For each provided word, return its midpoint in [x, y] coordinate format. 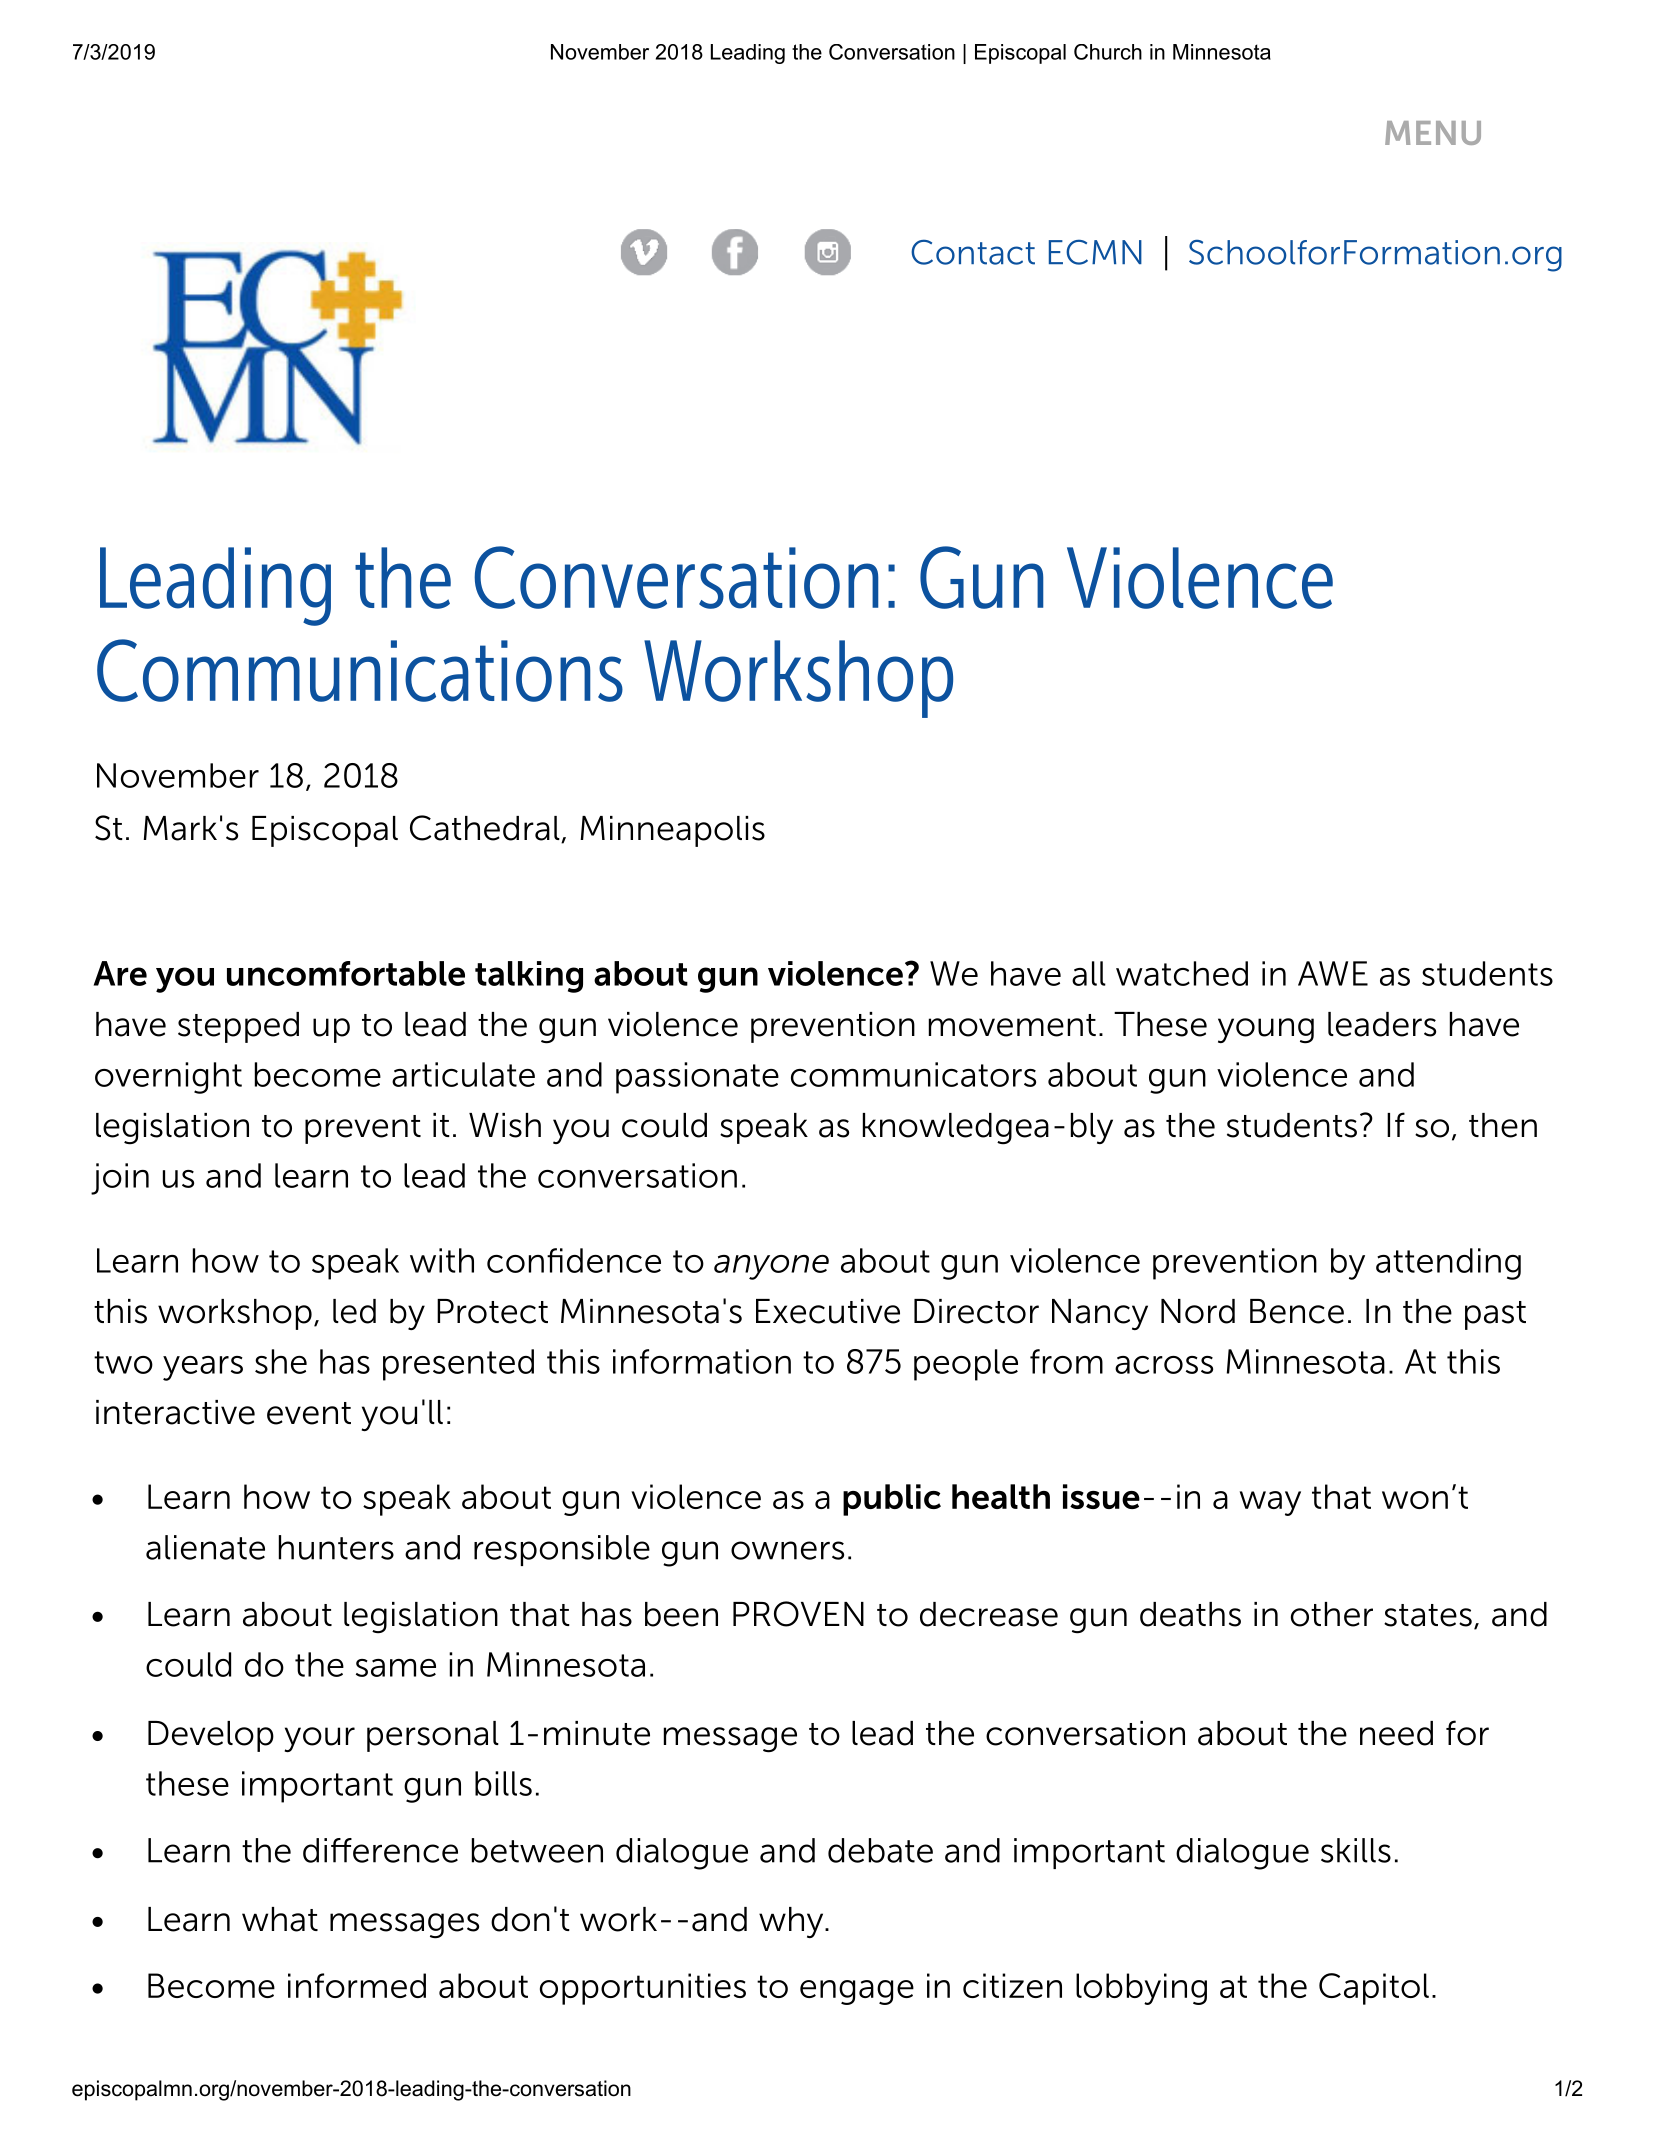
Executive [828, 1311]
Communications [360, 670]
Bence [1297, 1311]
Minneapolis [672, 831]
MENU [1433, 133]
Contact [973, 252]
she [281, 1361]
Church [1108, 52]
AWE [1333, 973]
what [280, 1919]
